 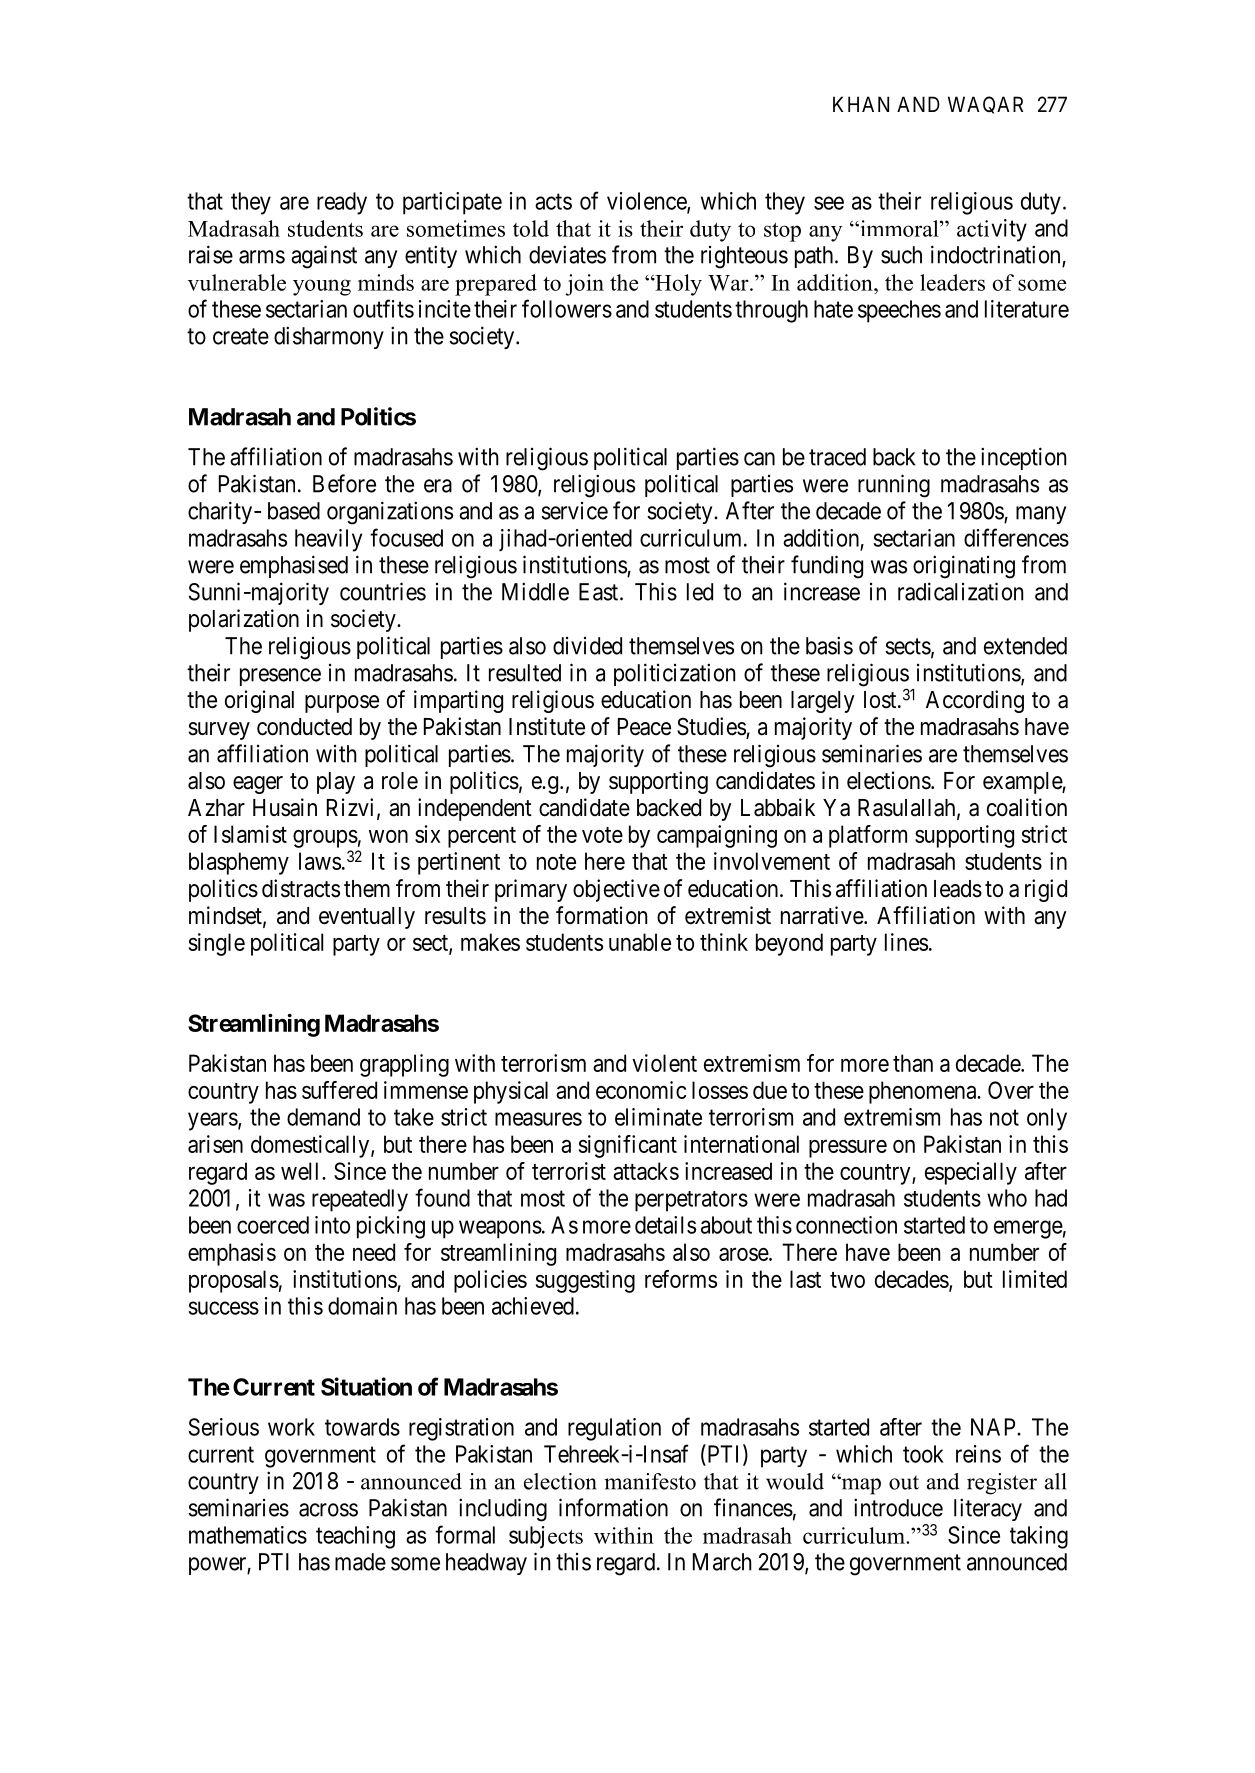 I want to click on eventually, so click(x=367, y=918).
